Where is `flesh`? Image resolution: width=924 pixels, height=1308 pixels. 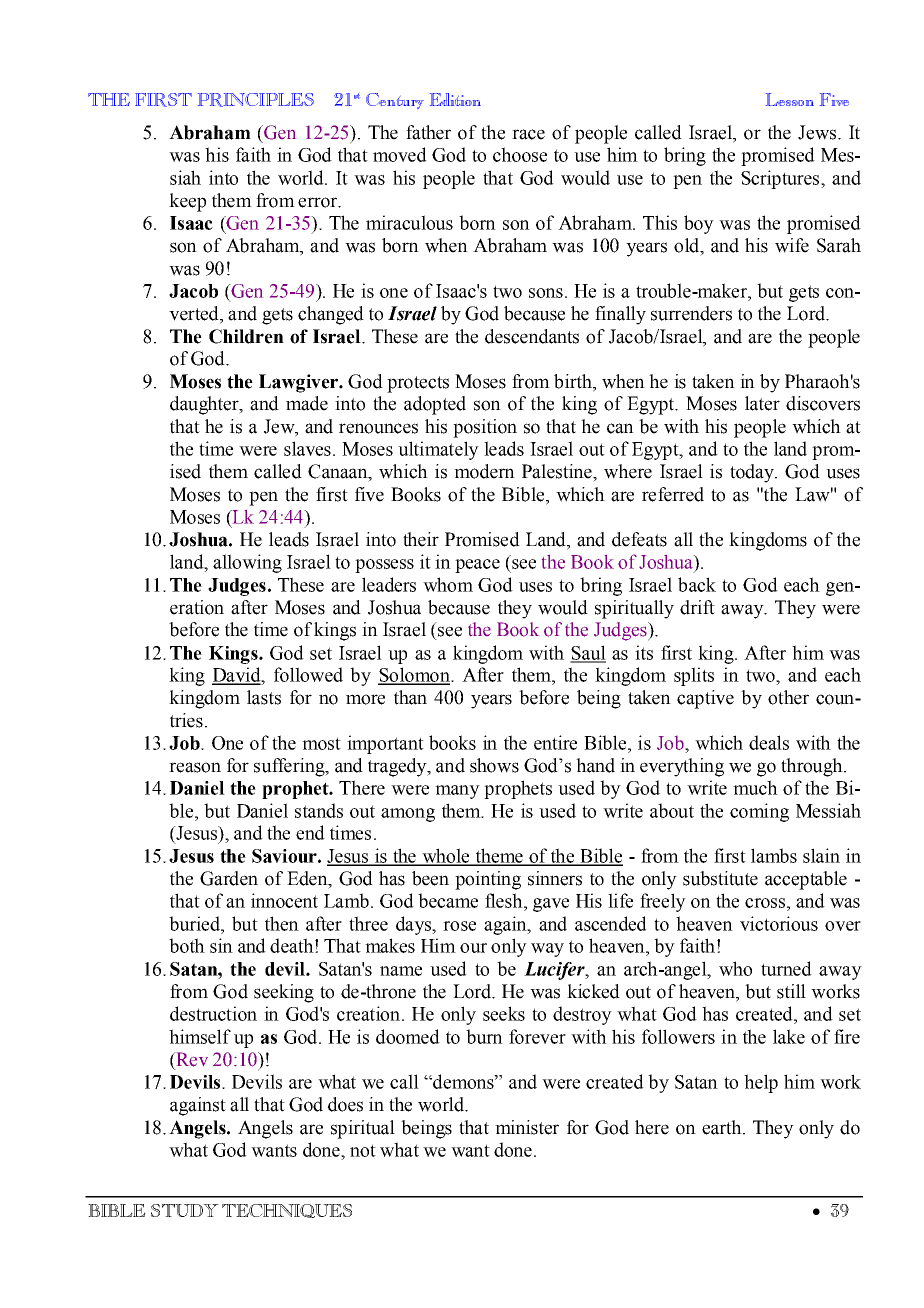
flesh is located at coordinates (505, 900).
